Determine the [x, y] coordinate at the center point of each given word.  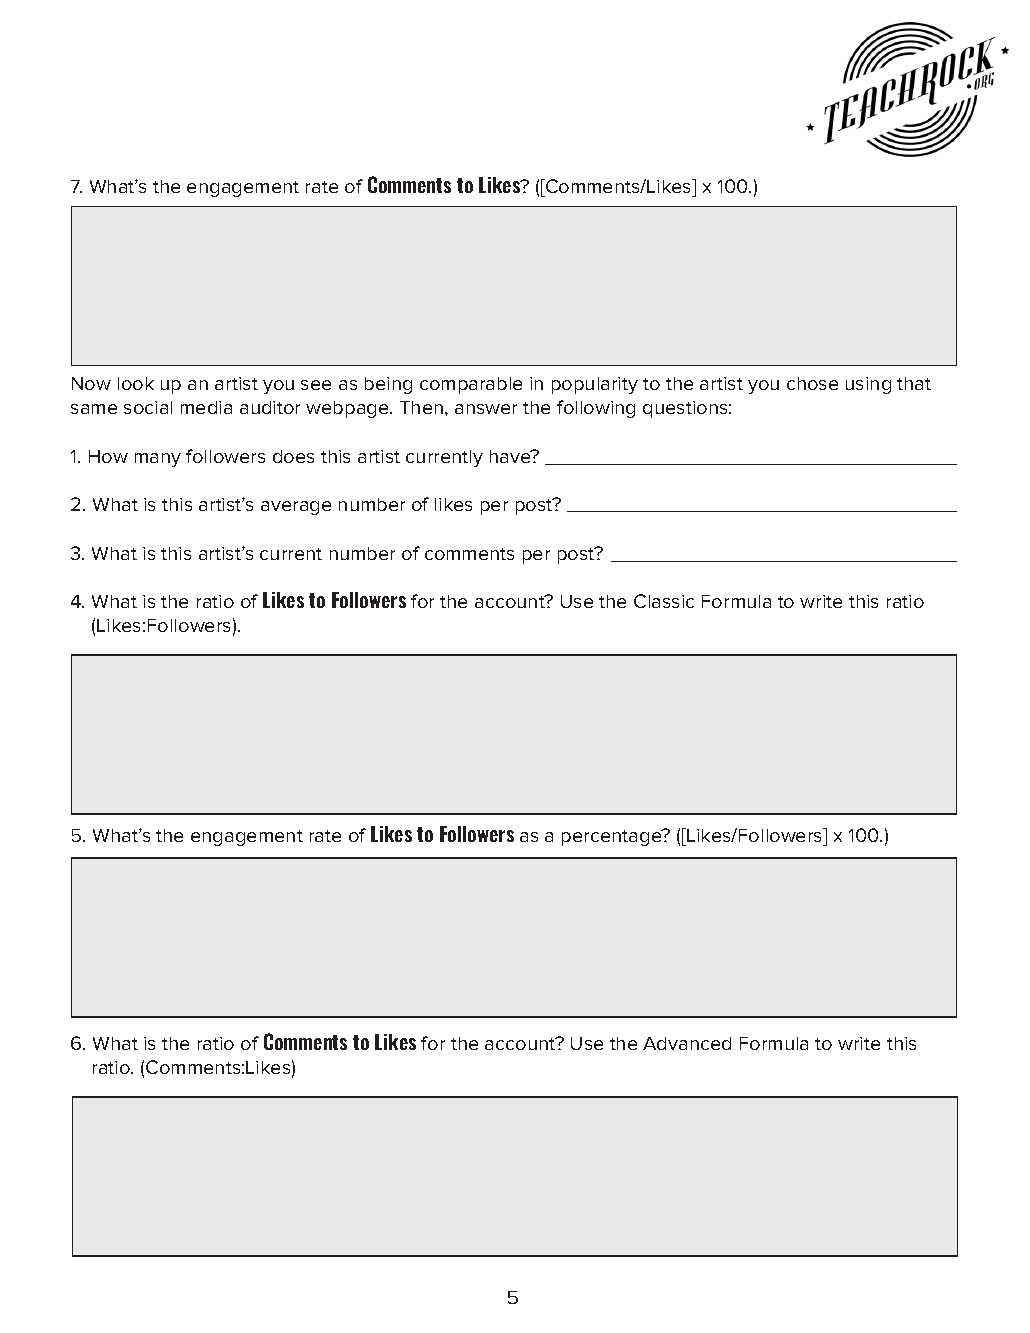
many [158, 460]
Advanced [687, 1043]
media [206, 407]
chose [812, 383]
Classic [664, 601]
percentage [613, 837]
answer [486, 409]
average [296, 508]
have [511, 456]
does [293, 456]
